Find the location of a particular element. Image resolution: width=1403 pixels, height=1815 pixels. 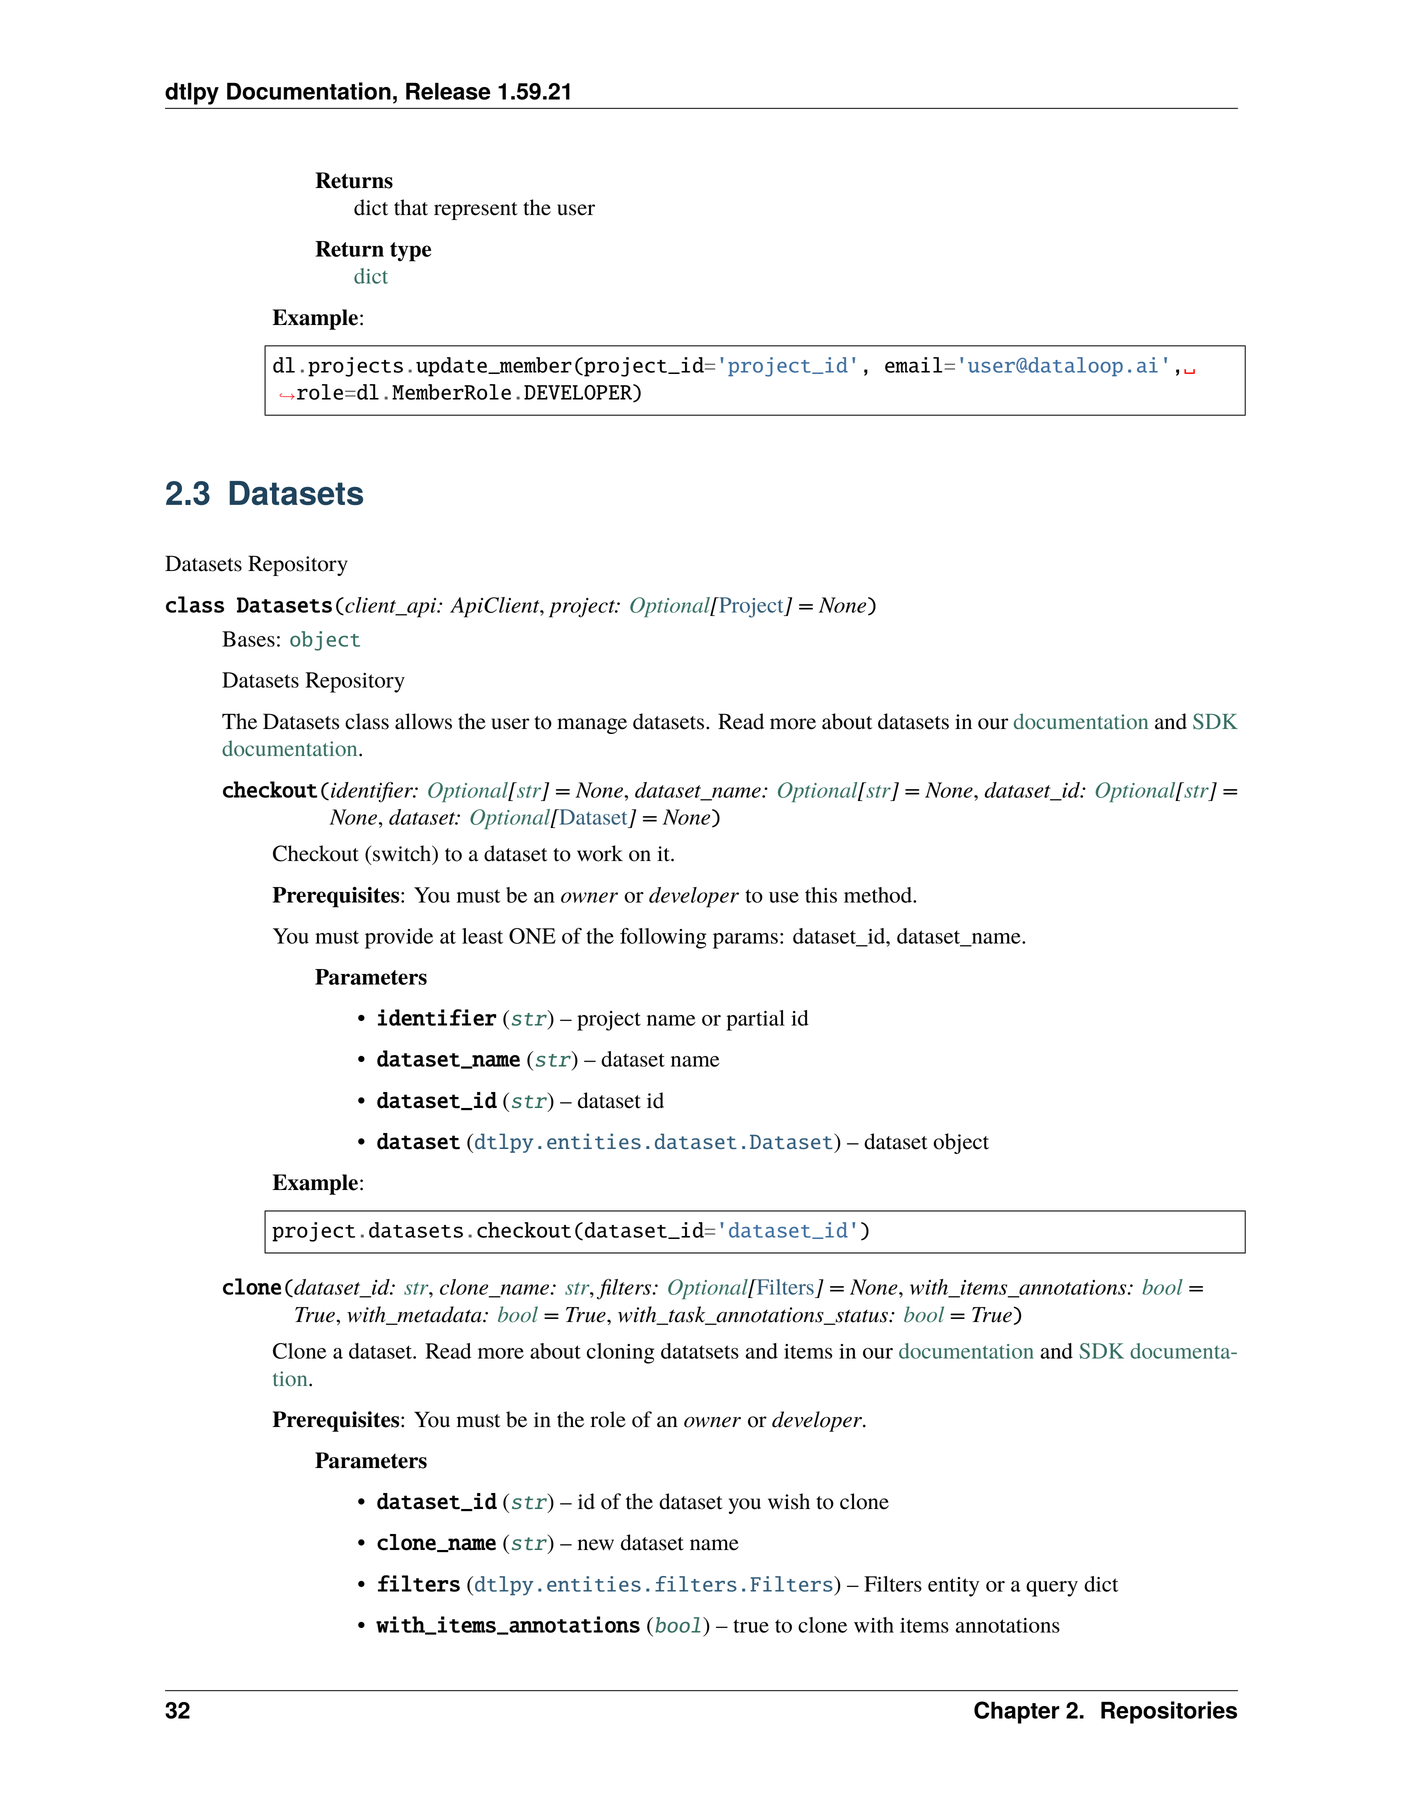

query is located at coordinates (1052, 1589).
